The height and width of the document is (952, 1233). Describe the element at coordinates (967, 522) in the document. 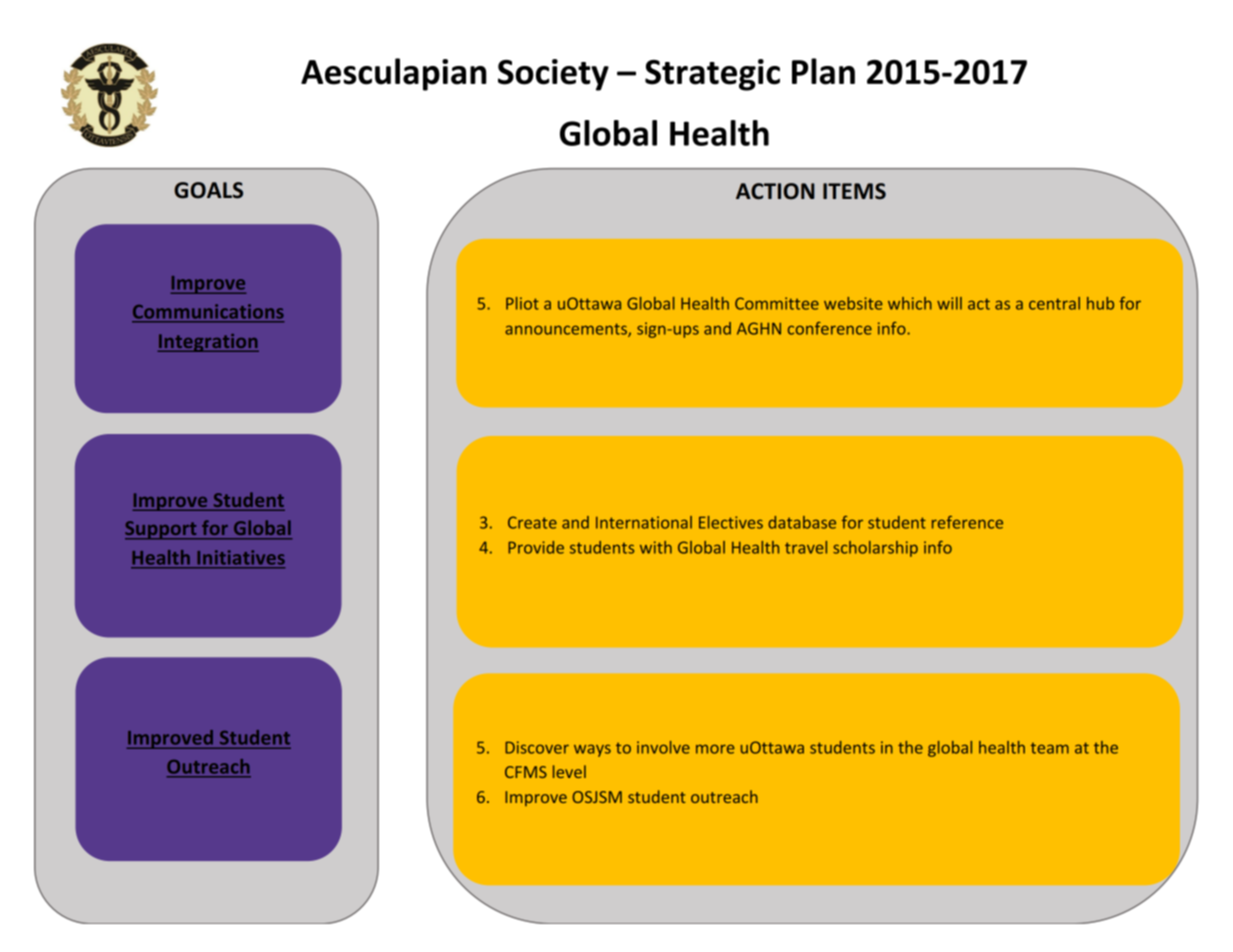

I see `reference` at that location.
